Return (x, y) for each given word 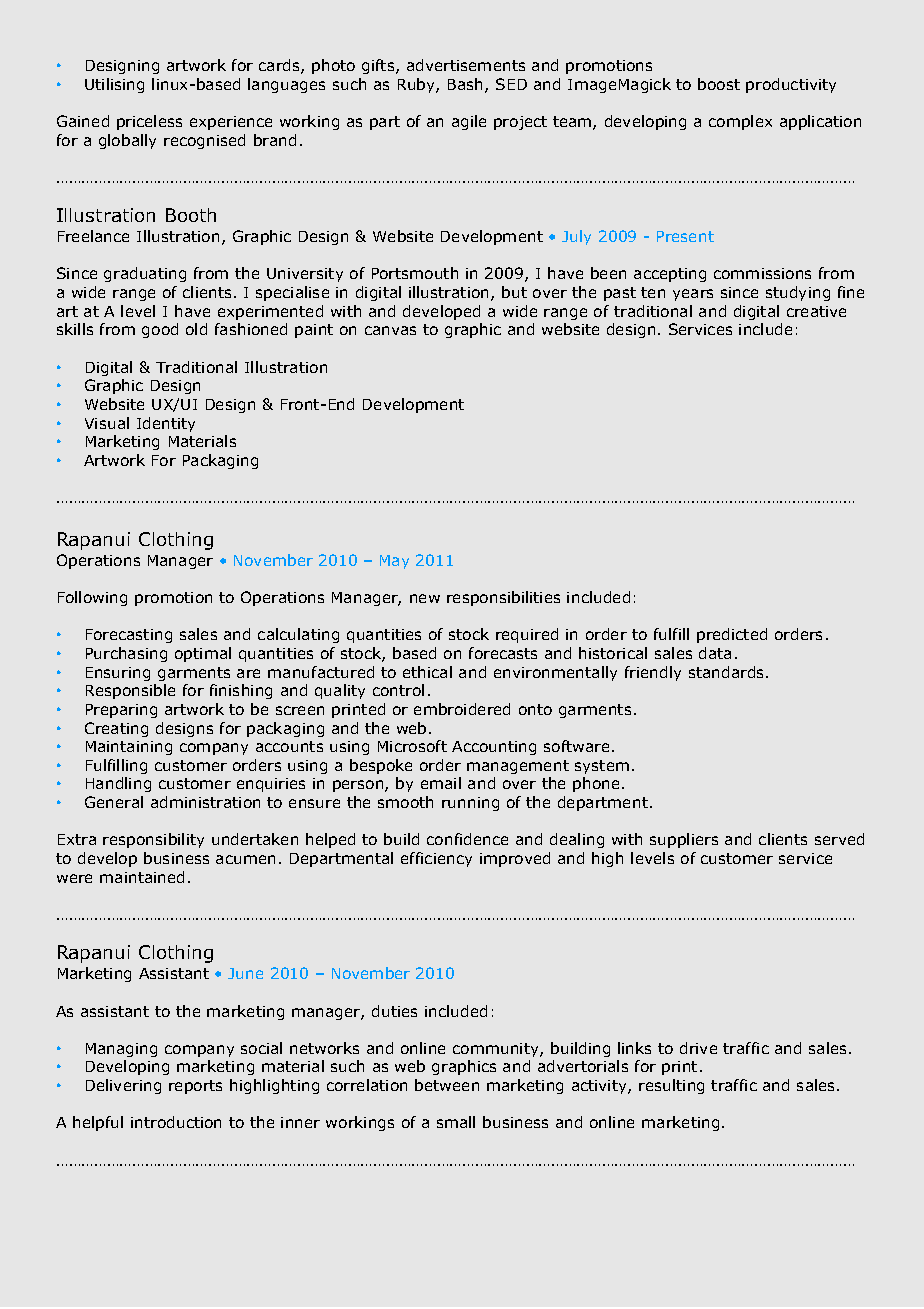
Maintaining (129, 748)
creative (816, 311)
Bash (465, 84)
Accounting (494, 748)
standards (726, 672)
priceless (149, 122)
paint (314, 331)
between (447, 1085)
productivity (791, 85)
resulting (671, 1086)
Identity (166, 424)
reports (195, 1087)
